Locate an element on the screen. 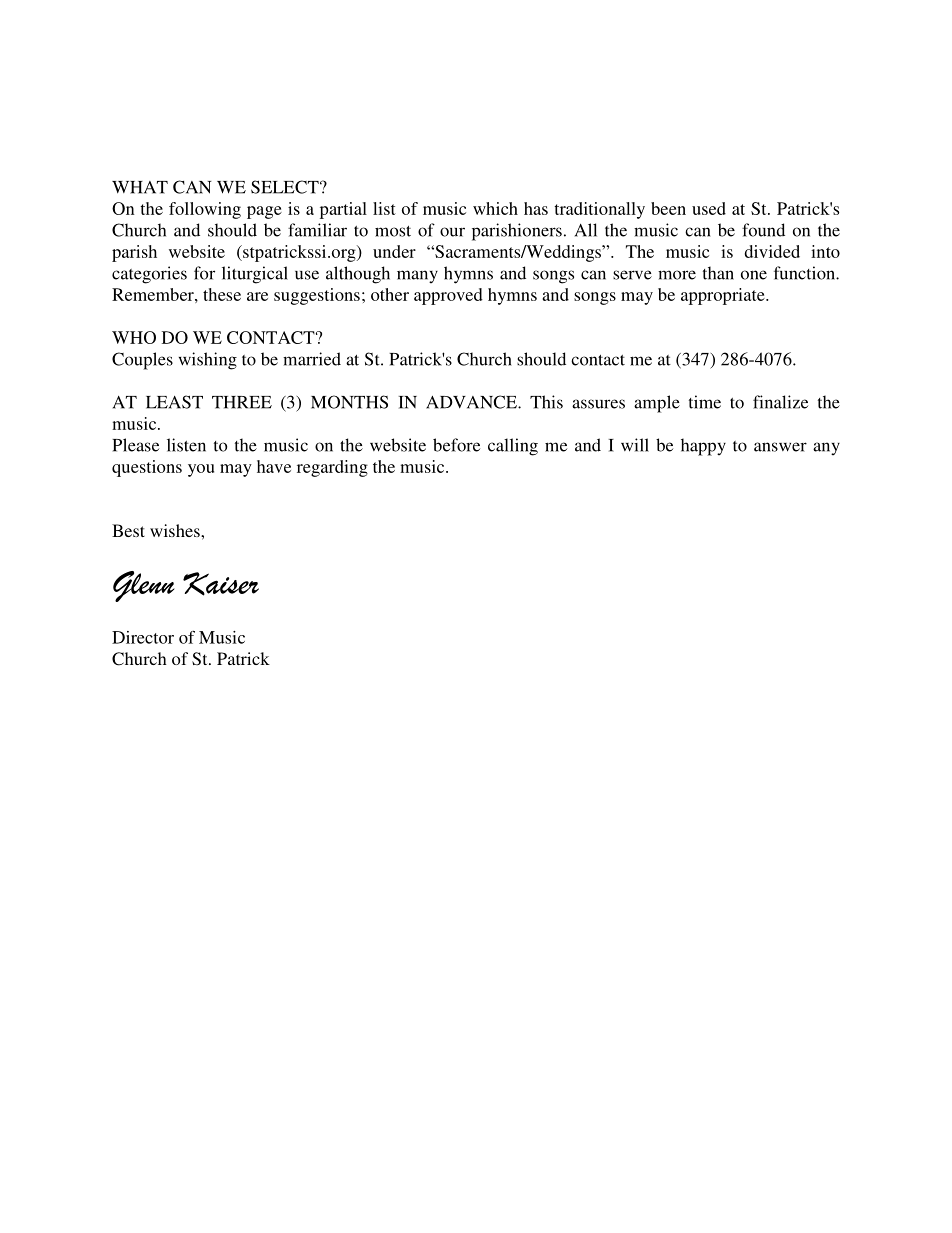 Image resolution: width=952 pixels, height=1233 pixels. which is located at coordinates (495, 208).
